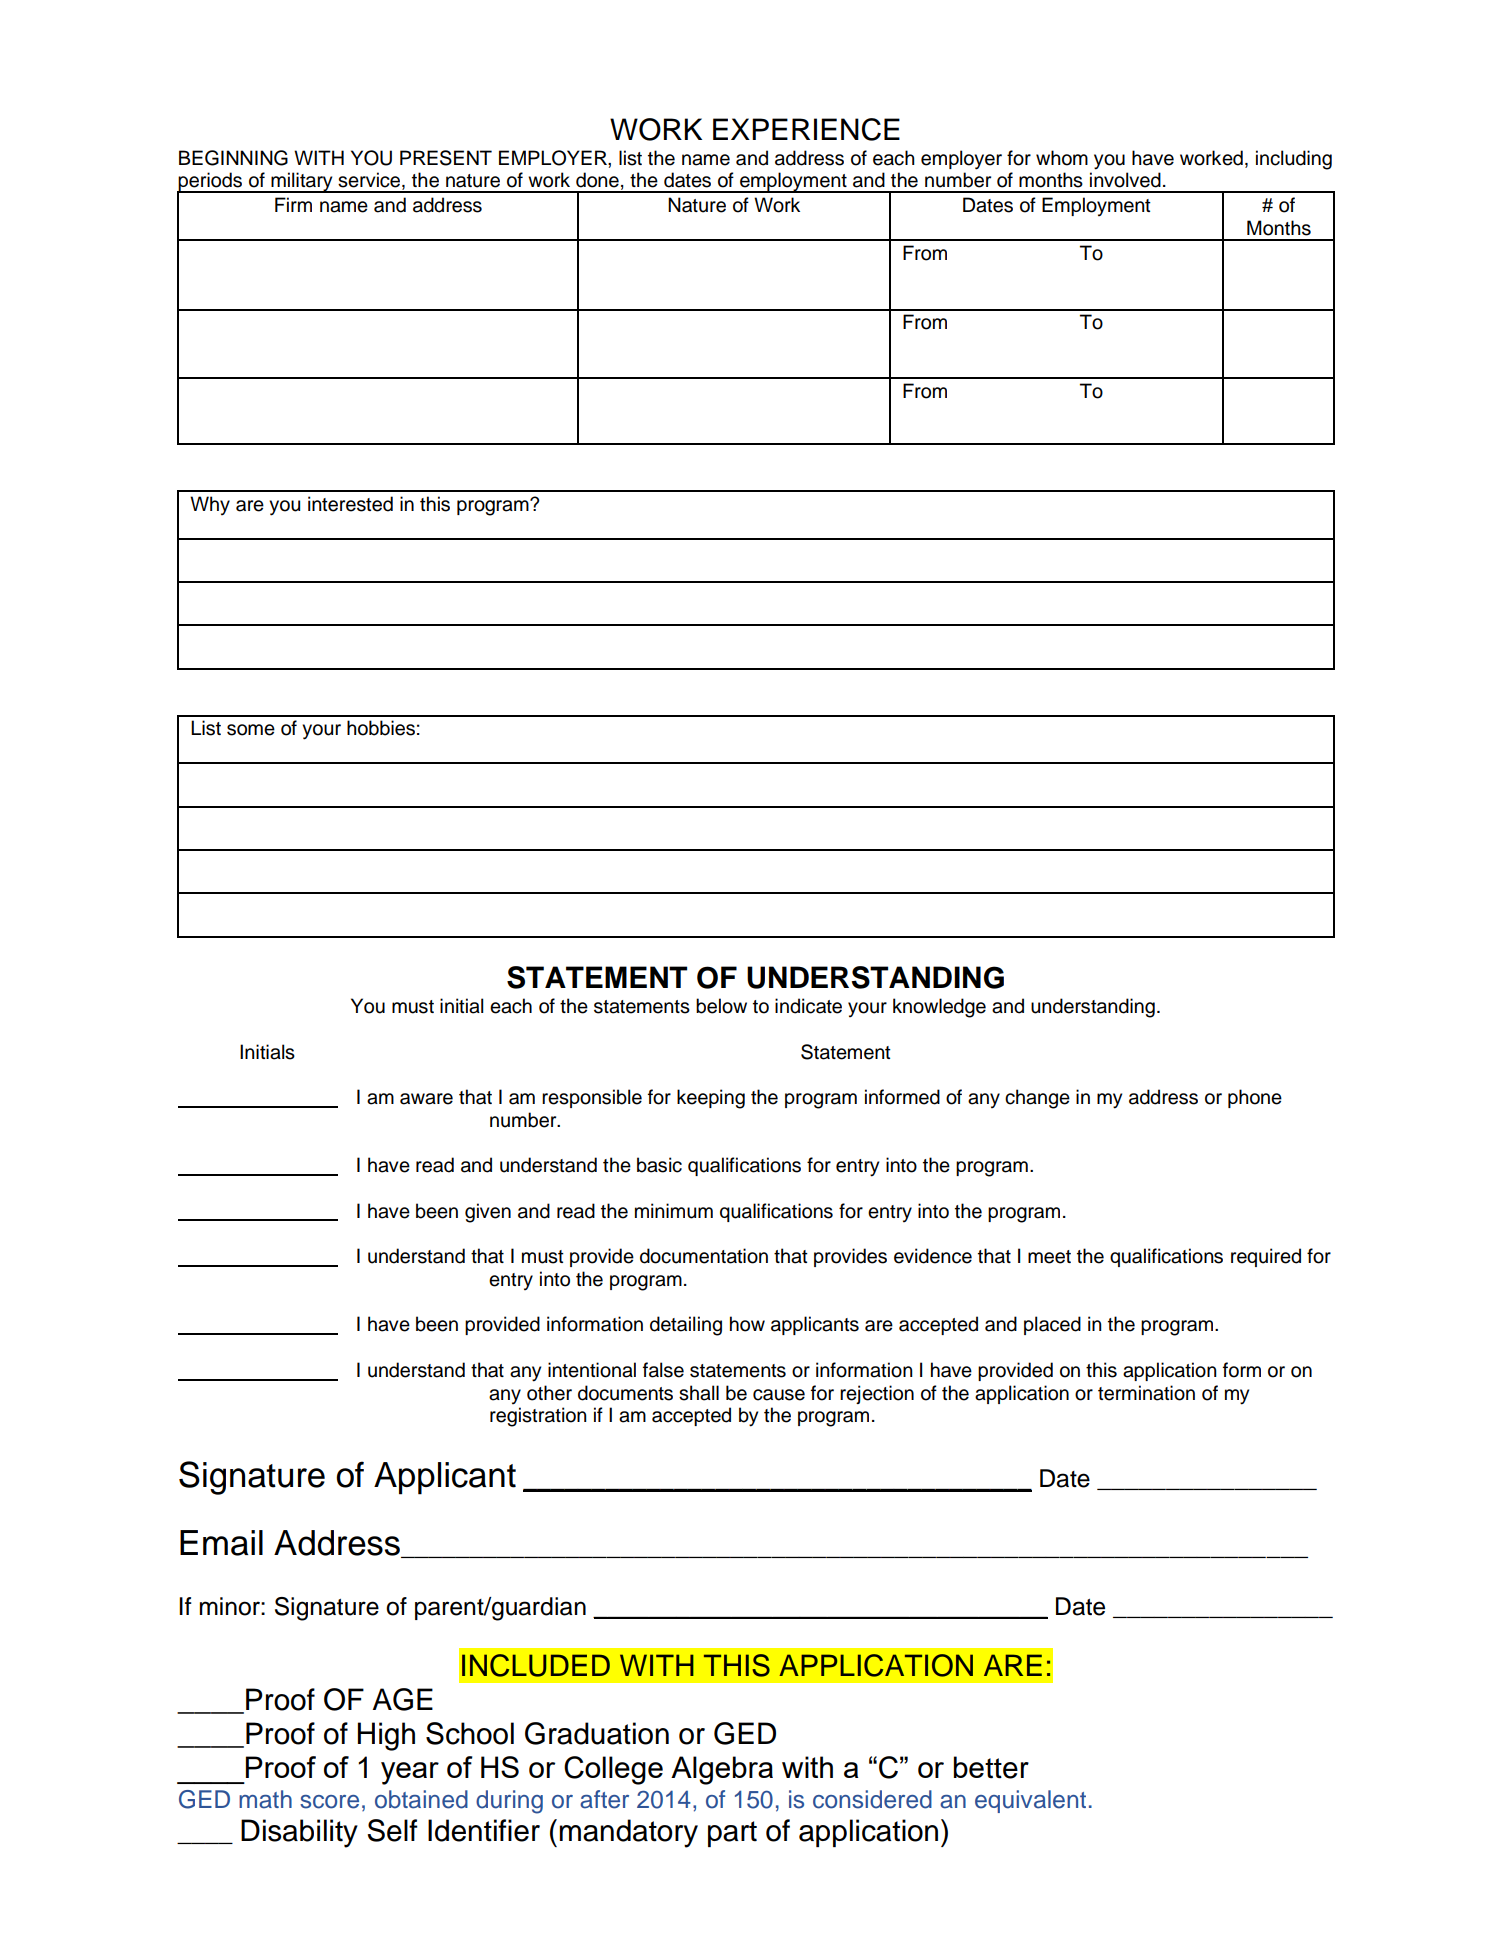  I want to click on part, so click(732, 1834).
